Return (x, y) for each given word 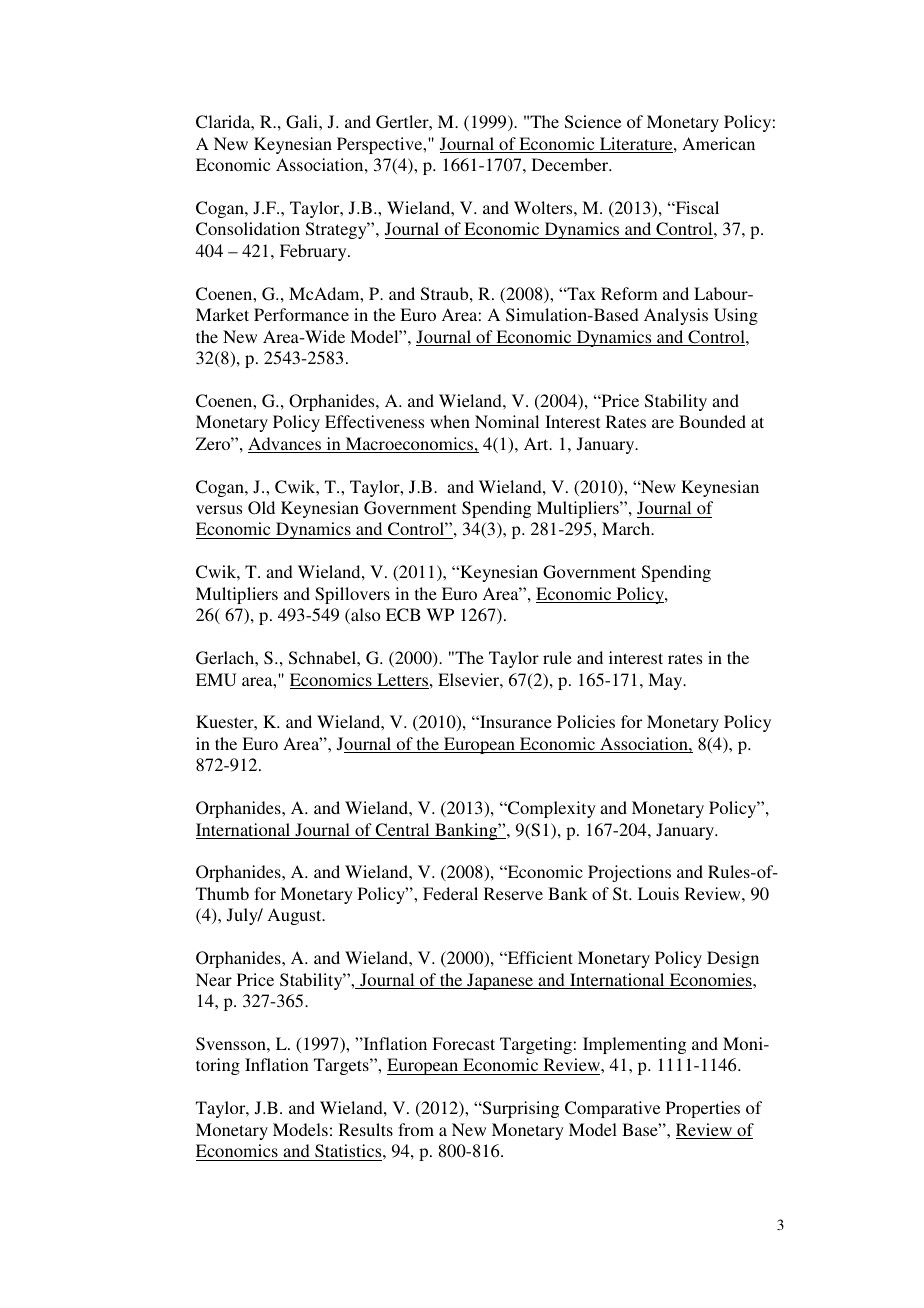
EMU (216, 679)
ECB (403, 615)
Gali (303, 122)
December (571, 164)
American (718, 143)
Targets (342, 1066)
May (666, 681)
